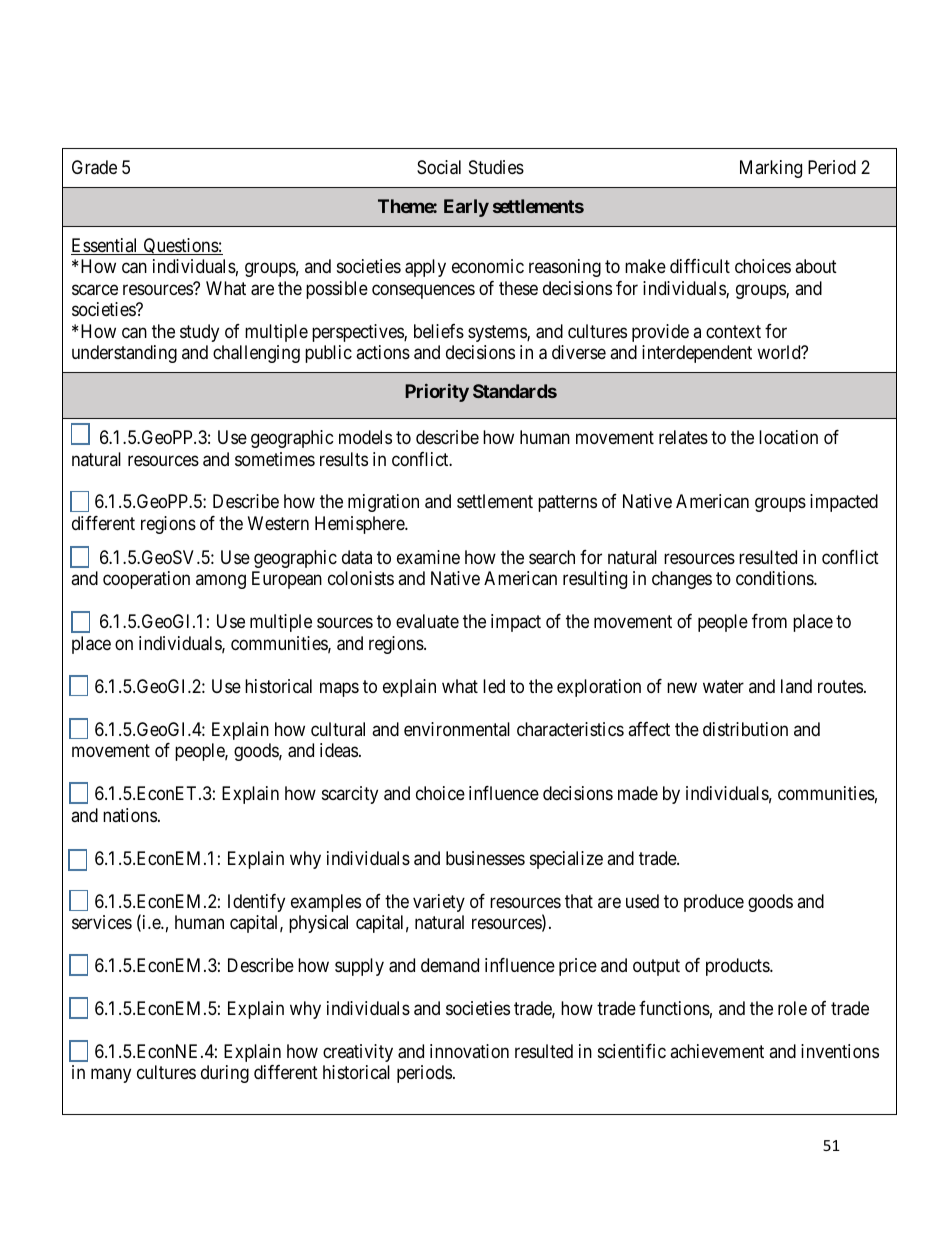 This screenshot has width=952, height=1233. Describe the element at coordinates (130, 815) in the screenshot. I see `nations` at that location.
